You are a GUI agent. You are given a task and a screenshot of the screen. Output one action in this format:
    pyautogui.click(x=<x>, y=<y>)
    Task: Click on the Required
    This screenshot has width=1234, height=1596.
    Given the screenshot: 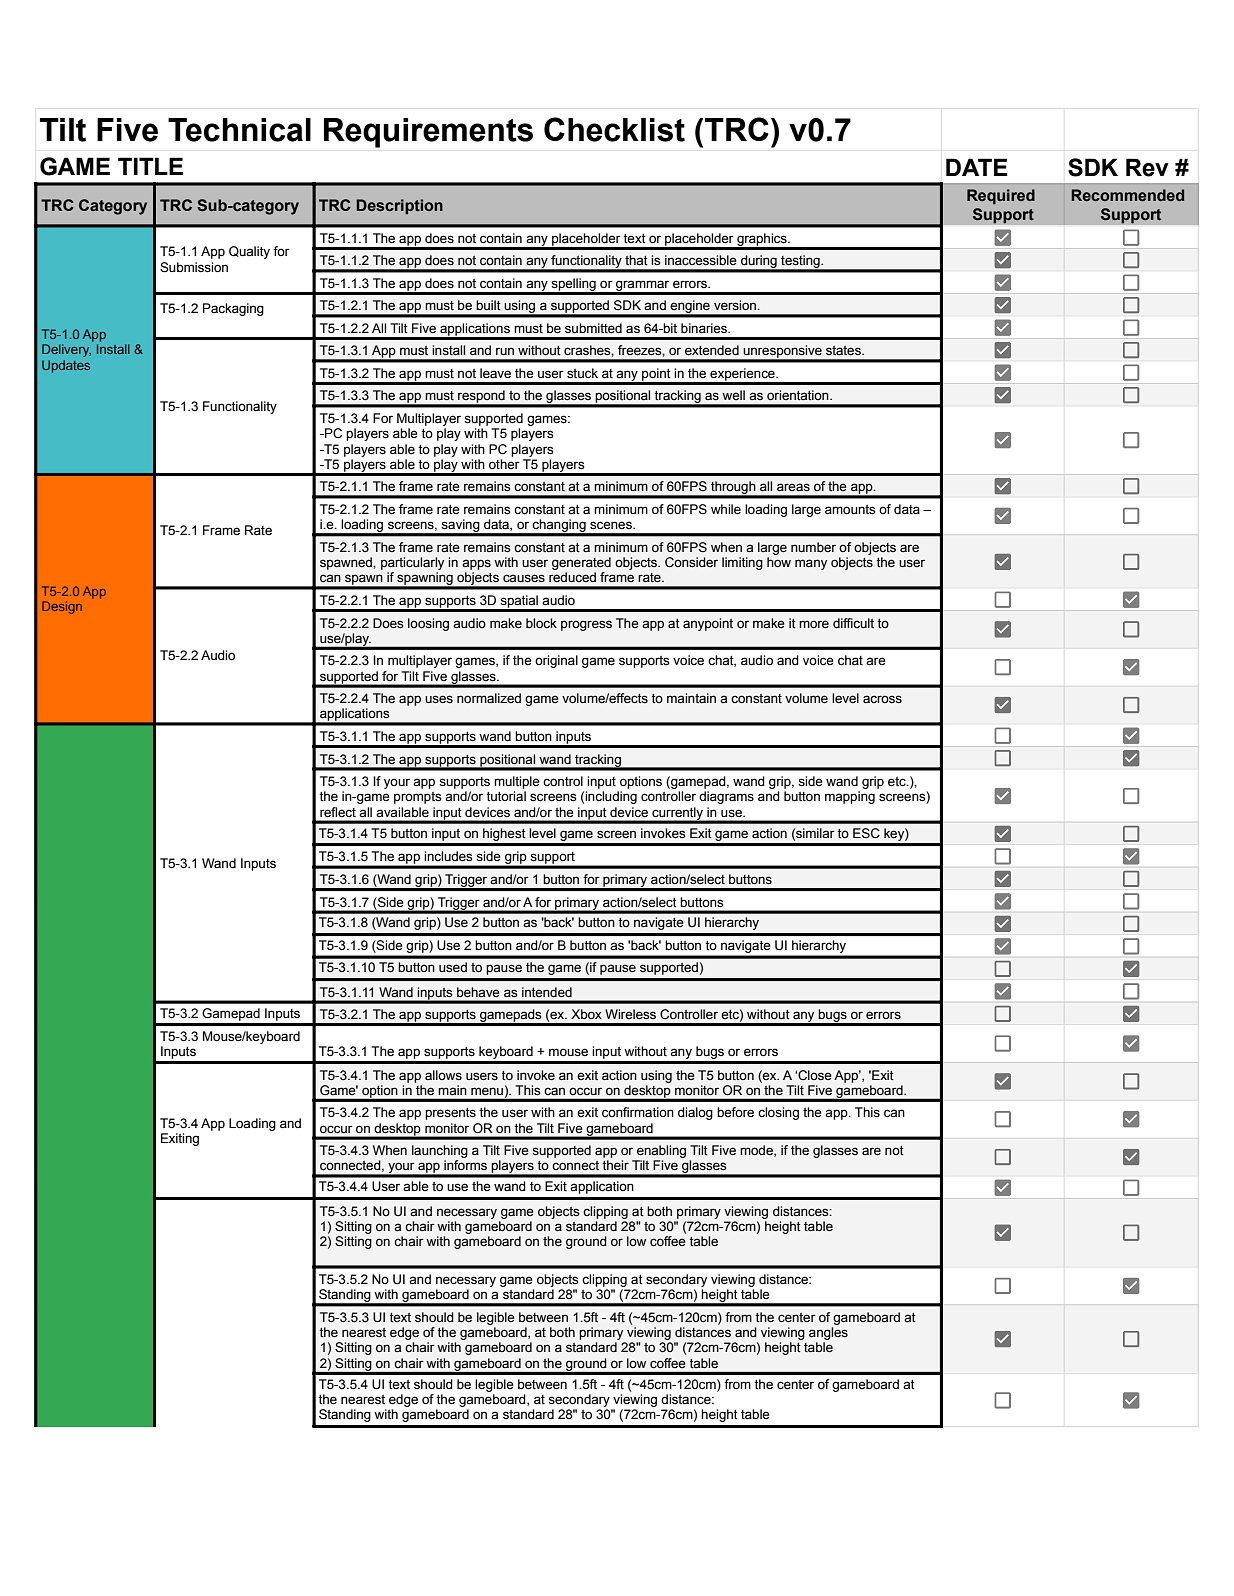 What is the action you would take?
    pyautogui.click(x=1001, y=197)
